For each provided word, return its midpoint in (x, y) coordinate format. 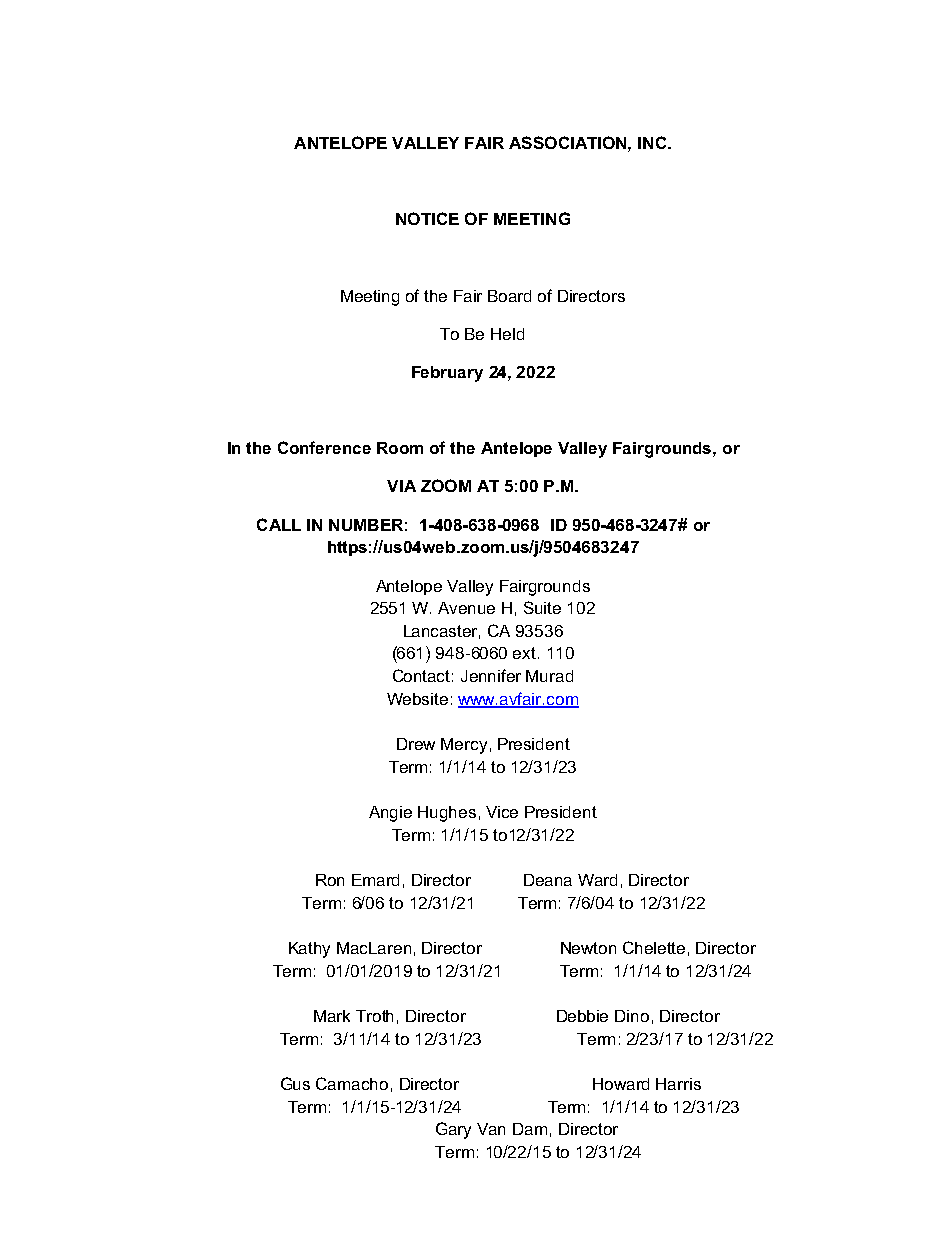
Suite (542, 607)
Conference (324, 447)
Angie (390, 814)
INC (653, 142)
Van (491, 1129)
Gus (295, 1083)
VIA (401, 486)
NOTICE (427, 218)
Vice (502, 812)
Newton (588, 948)
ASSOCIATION (569, 142)
